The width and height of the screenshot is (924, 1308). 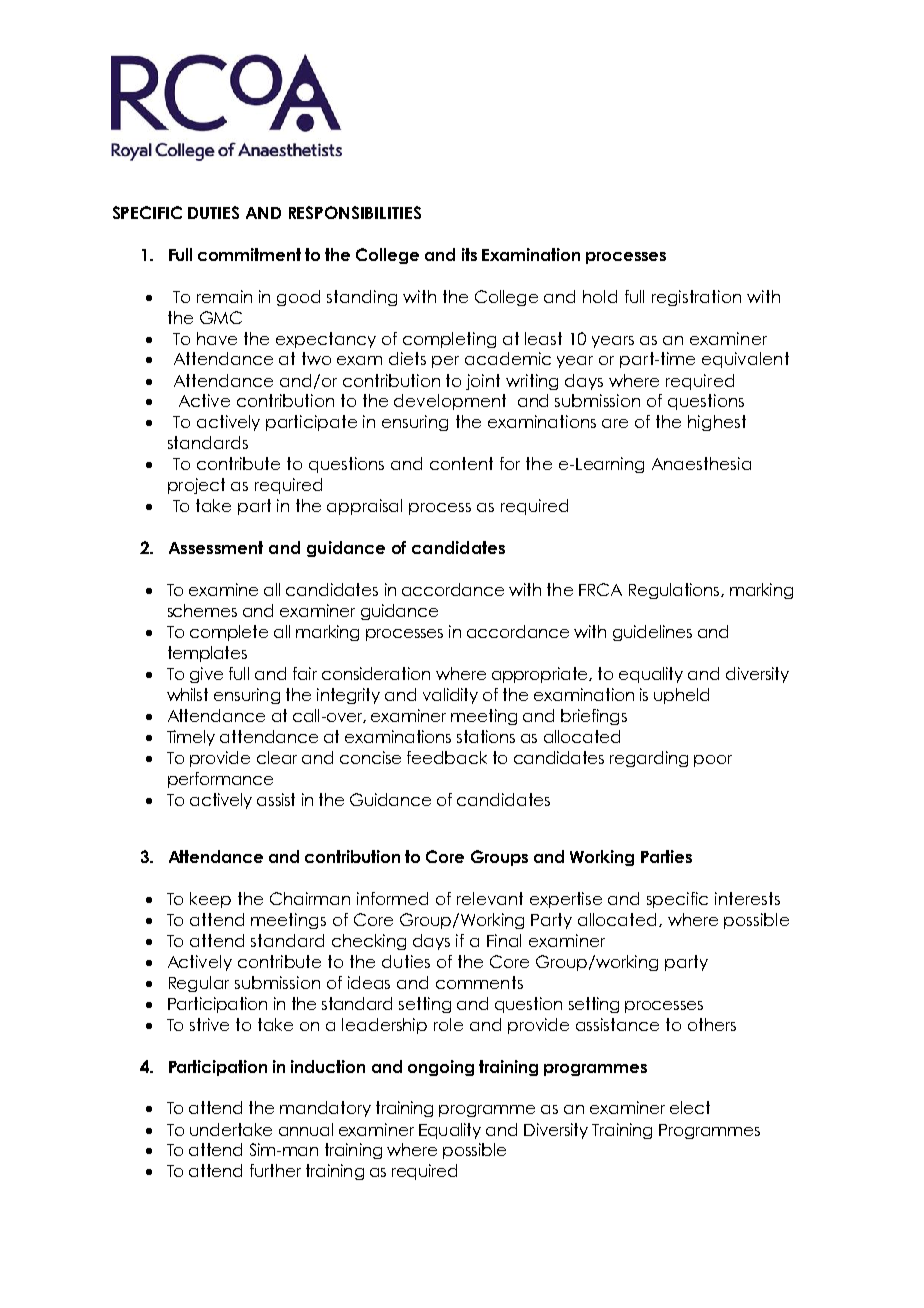 What do you see at coordinates (469, 254) in the screenshot?
I see `its` at bounding box center [469, 254].
